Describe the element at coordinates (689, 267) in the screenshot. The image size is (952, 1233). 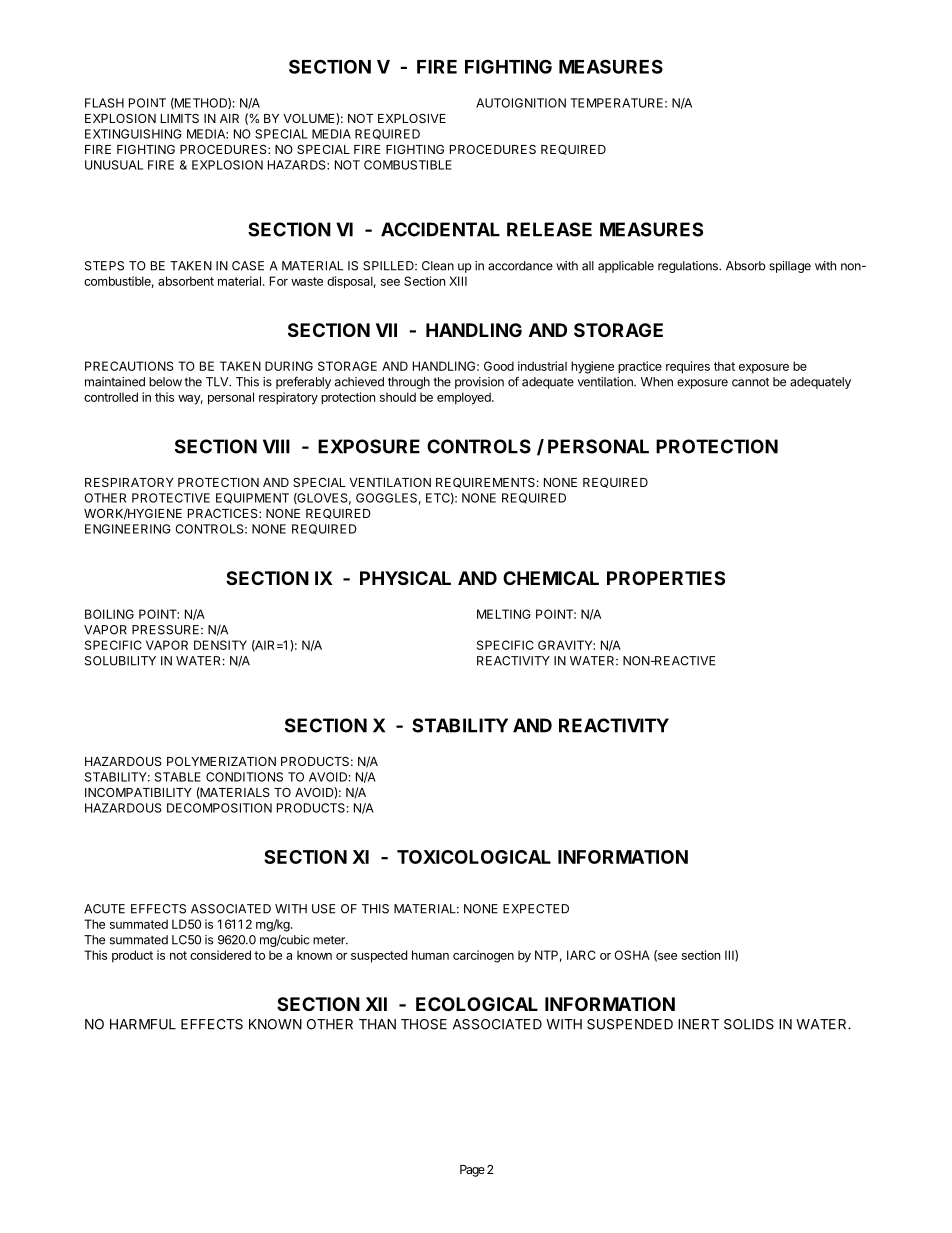
I see `regulations` at that location.
